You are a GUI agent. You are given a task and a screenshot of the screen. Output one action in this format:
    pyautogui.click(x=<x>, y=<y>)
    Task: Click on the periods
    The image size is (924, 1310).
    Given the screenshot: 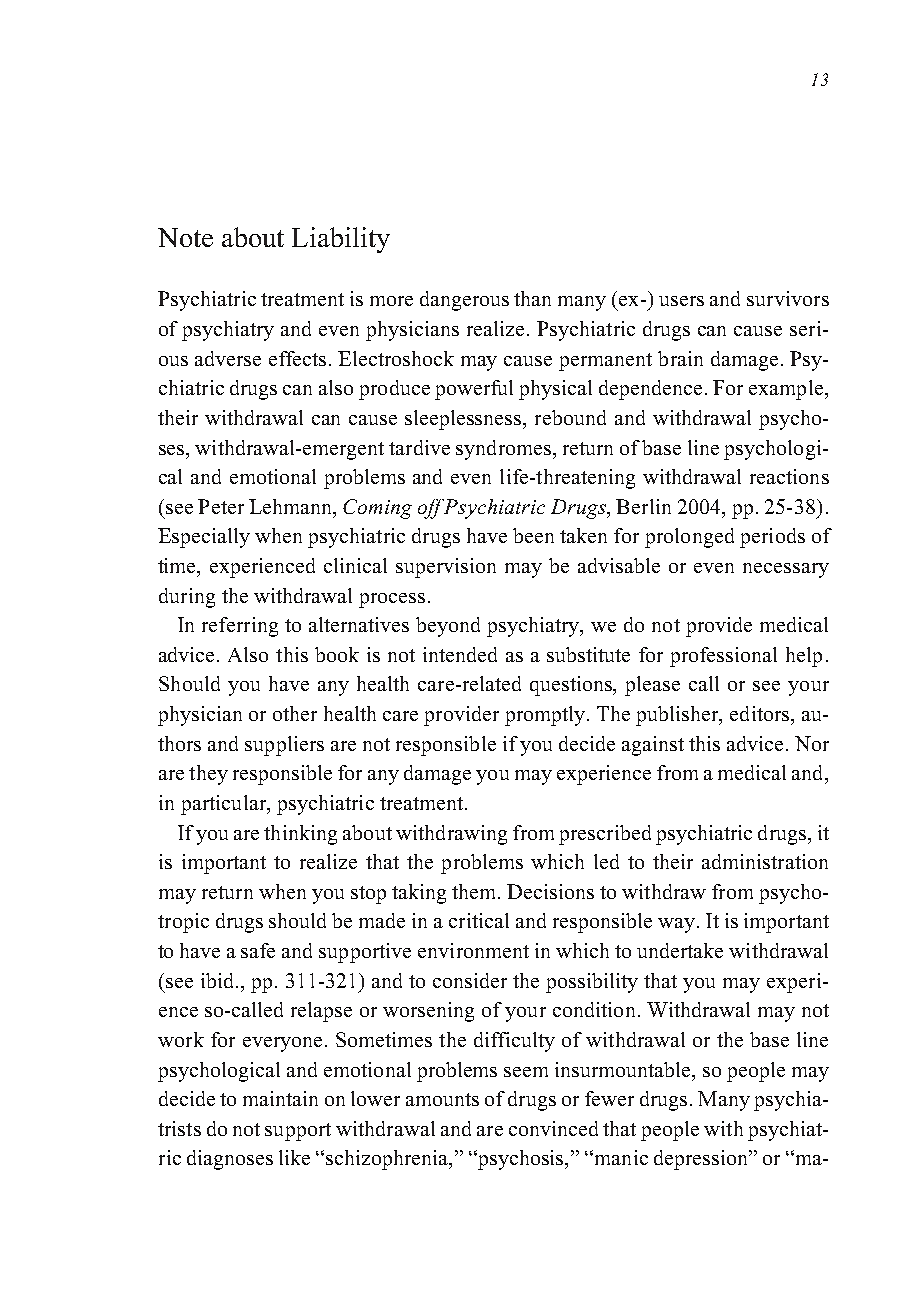 What is the action you would take?
    pyautogui.click(x=772, y=538)
